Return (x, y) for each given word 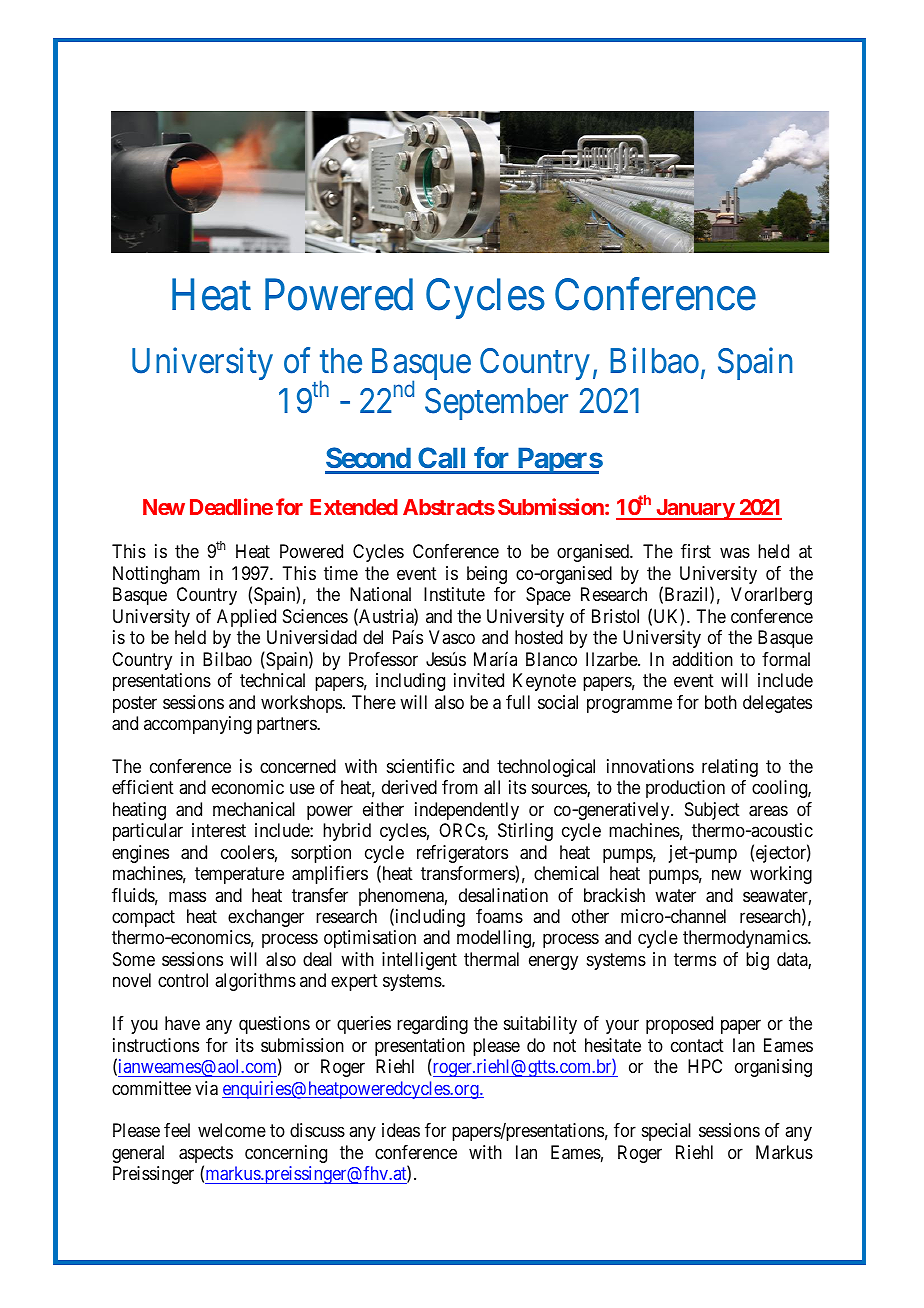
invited (479, 680)
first (696, 551)
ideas (401, 1130)
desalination (503, 895)
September (496, 404)
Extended (354, 507)
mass (187, 897)
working (781, 875)
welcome (232, 1130)
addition (702, 659)
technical (272, 680)
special (666, 1132)
